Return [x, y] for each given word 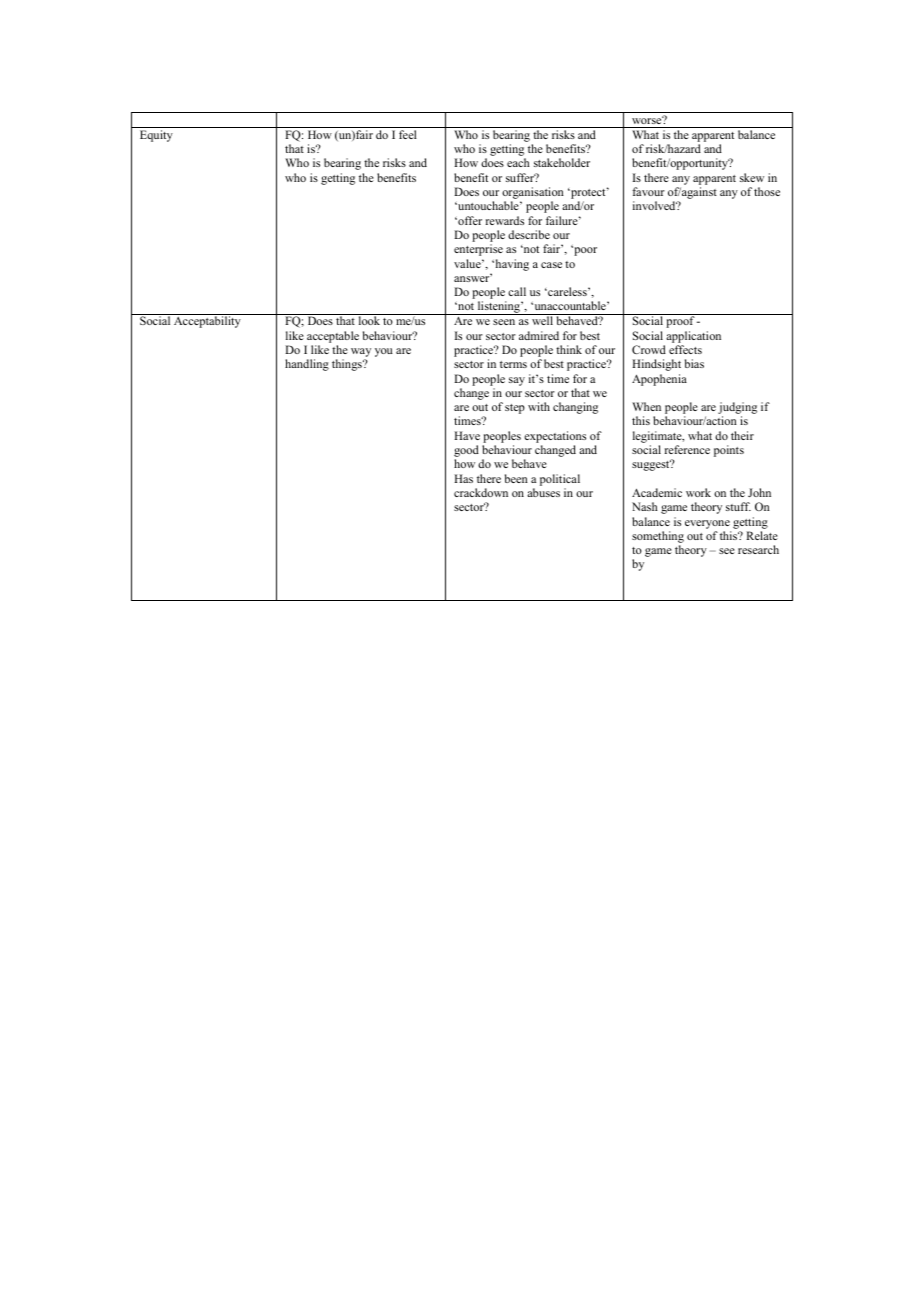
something [658, 537]
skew [752, 177]
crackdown [481, 492]
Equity [156, 136]
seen [504, 322]
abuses [543, 492]
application [693, 337]
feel [408, 134]
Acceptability [207, 322]
